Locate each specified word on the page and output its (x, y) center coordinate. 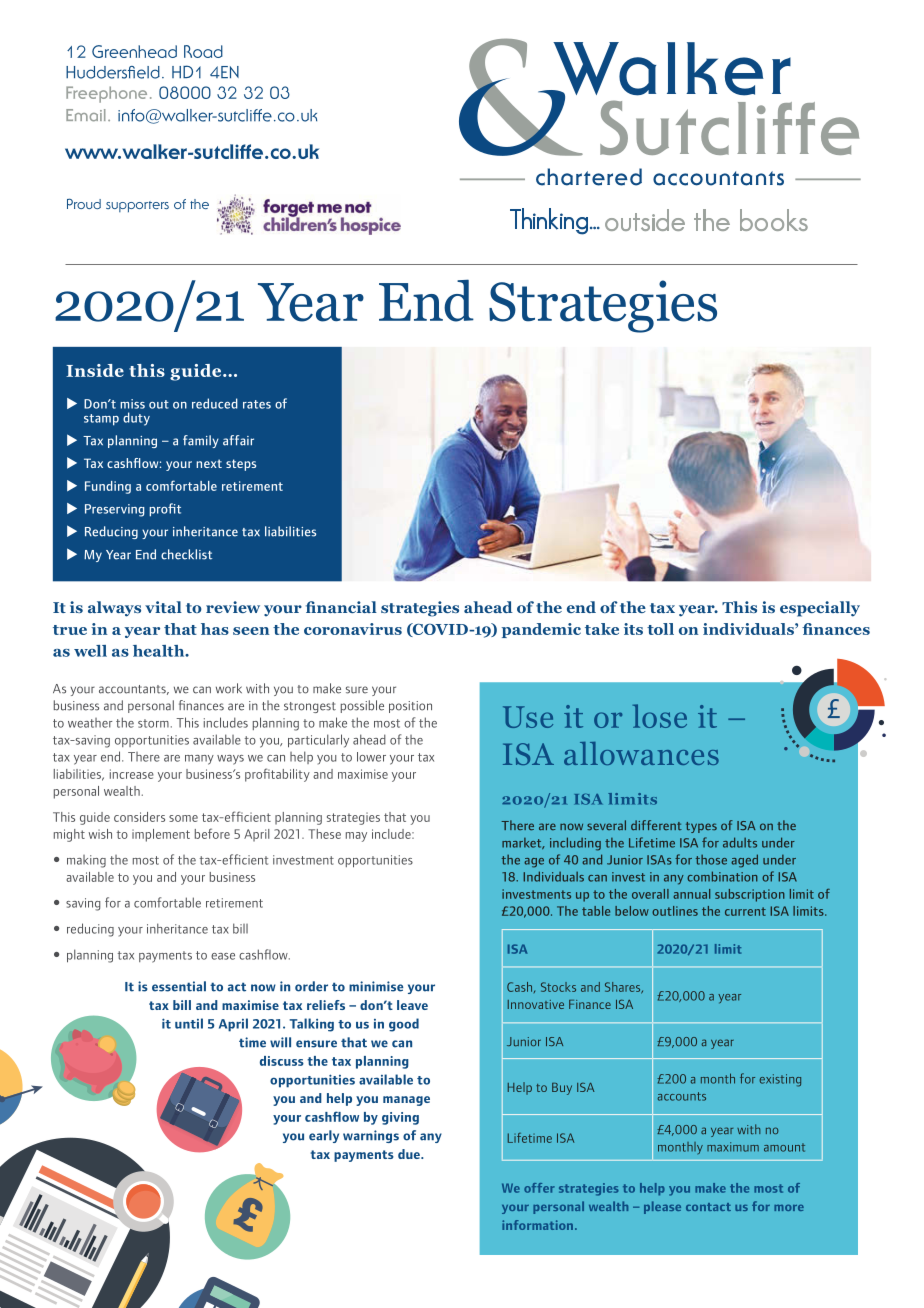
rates (257, 404)
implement (161, 835)
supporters (137, 206)
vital (163, 607)
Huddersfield (113, 72)
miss (132, 404)
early (324, 1136)
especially (820, 609)
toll (660, 629)
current (745, 911)
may (356, 837)
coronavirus (353, 629)
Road (203, 51)
